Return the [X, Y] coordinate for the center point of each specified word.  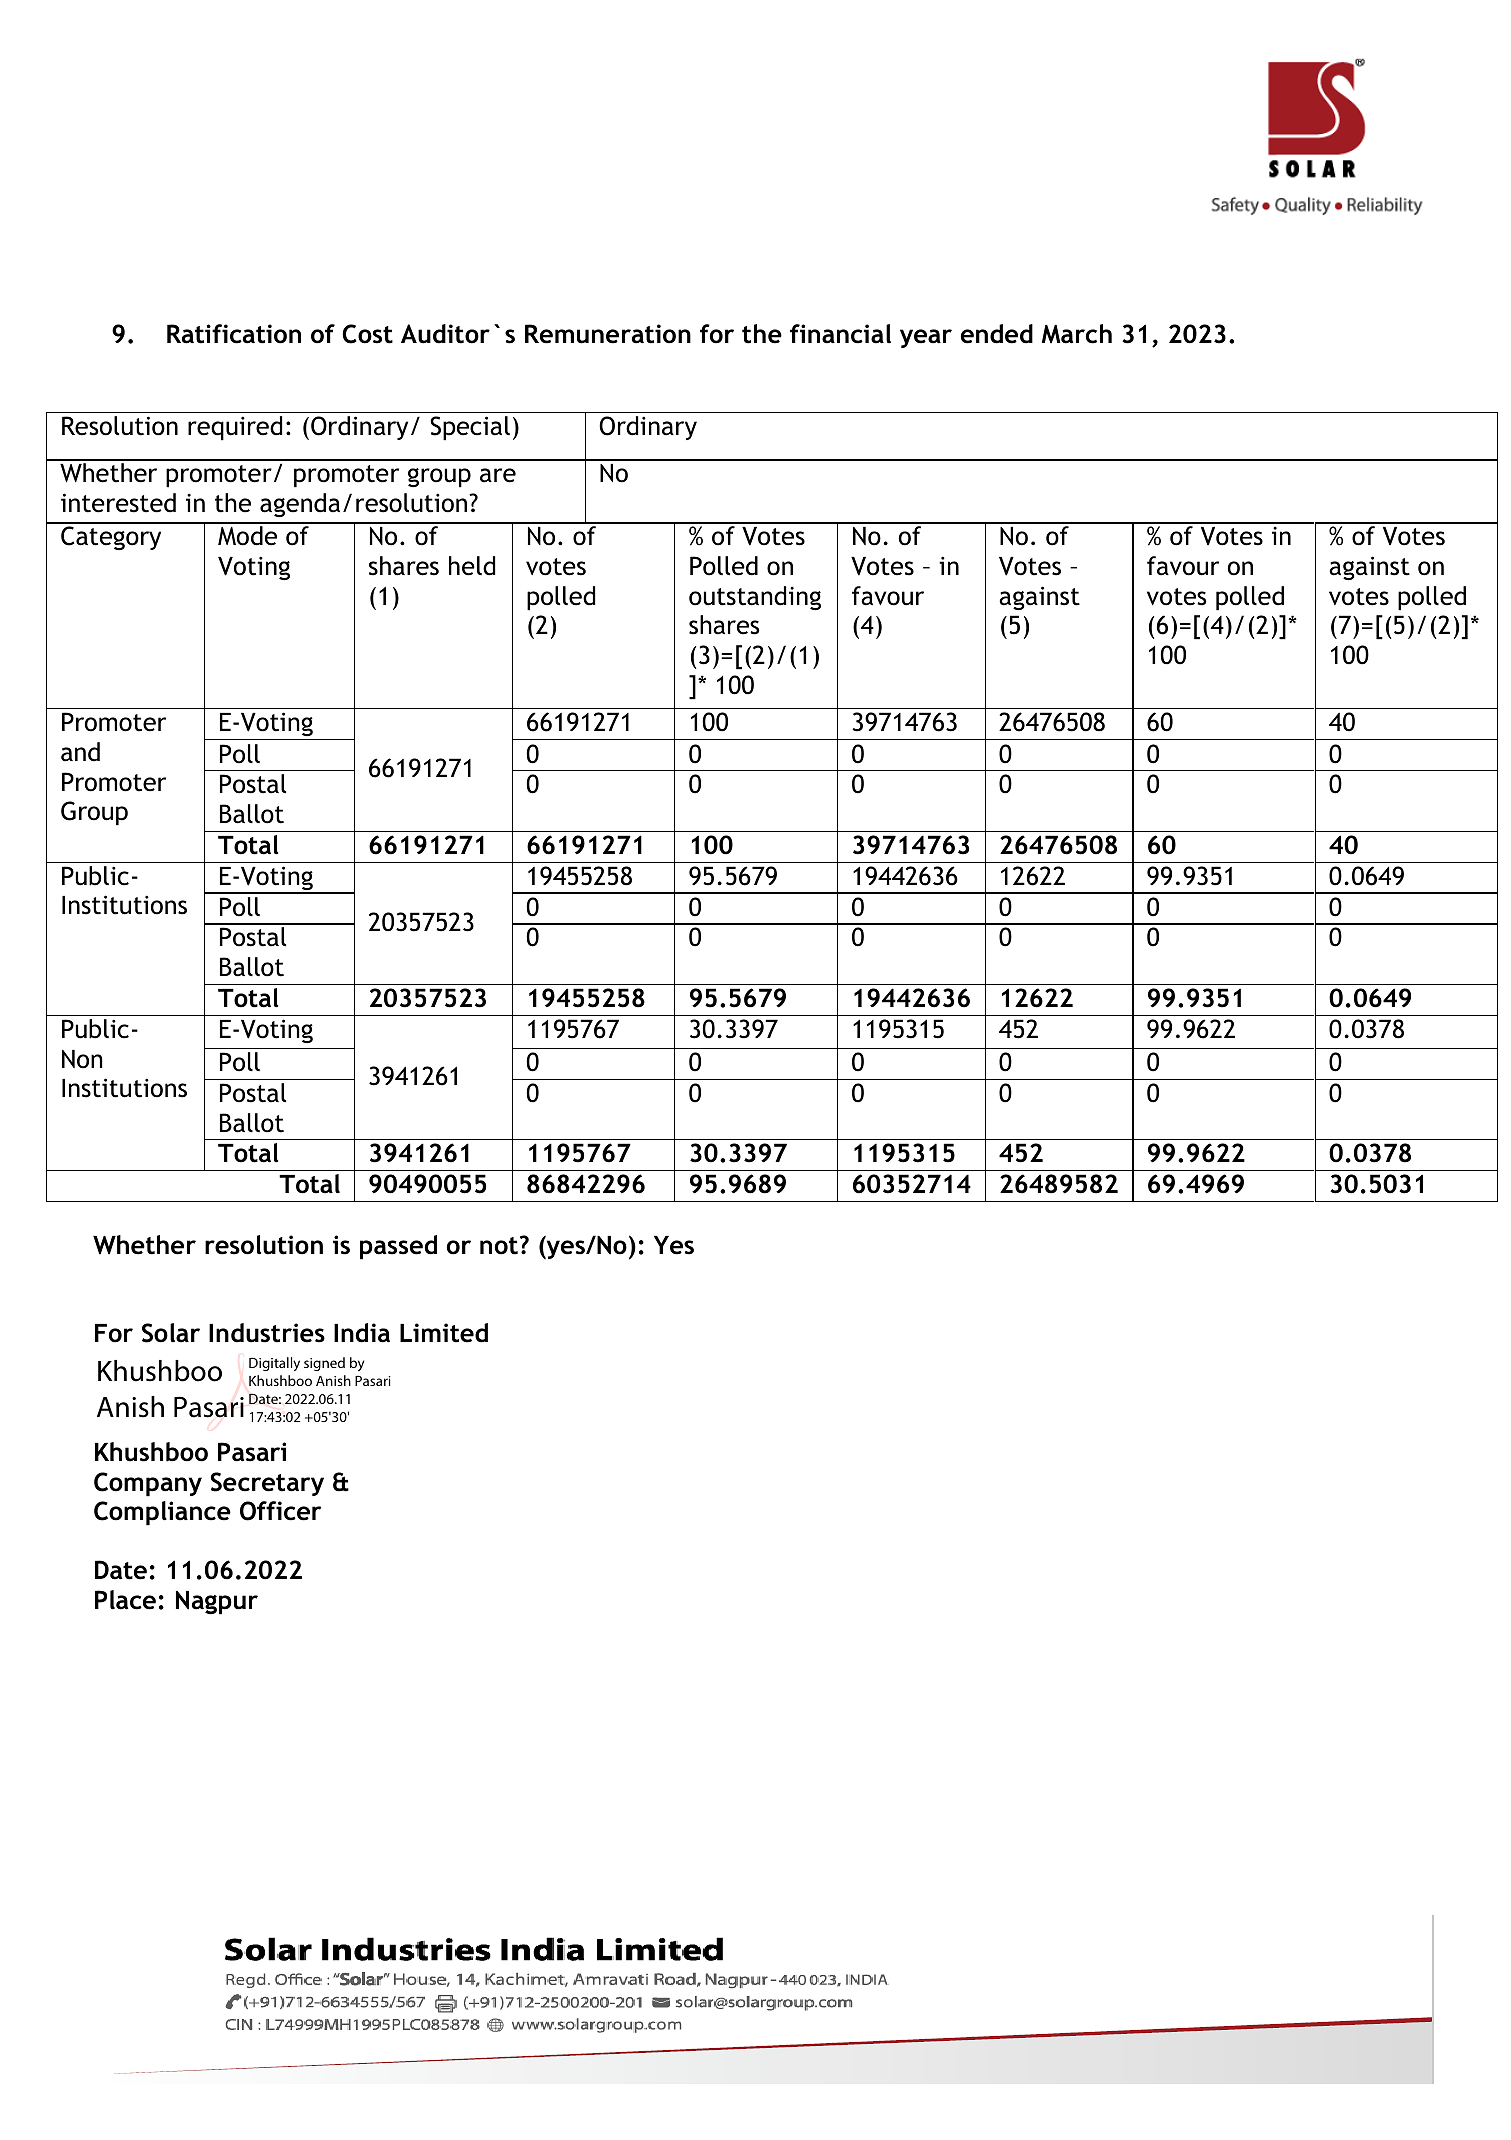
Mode [247, 536]
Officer [280, 1511]
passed [398, 1247]
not [499, 1246]
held [472, 566]
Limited [444, 1333]
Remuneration [608, 334]
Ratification [234, 334]
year [926, 338]
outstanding [755, 598]
